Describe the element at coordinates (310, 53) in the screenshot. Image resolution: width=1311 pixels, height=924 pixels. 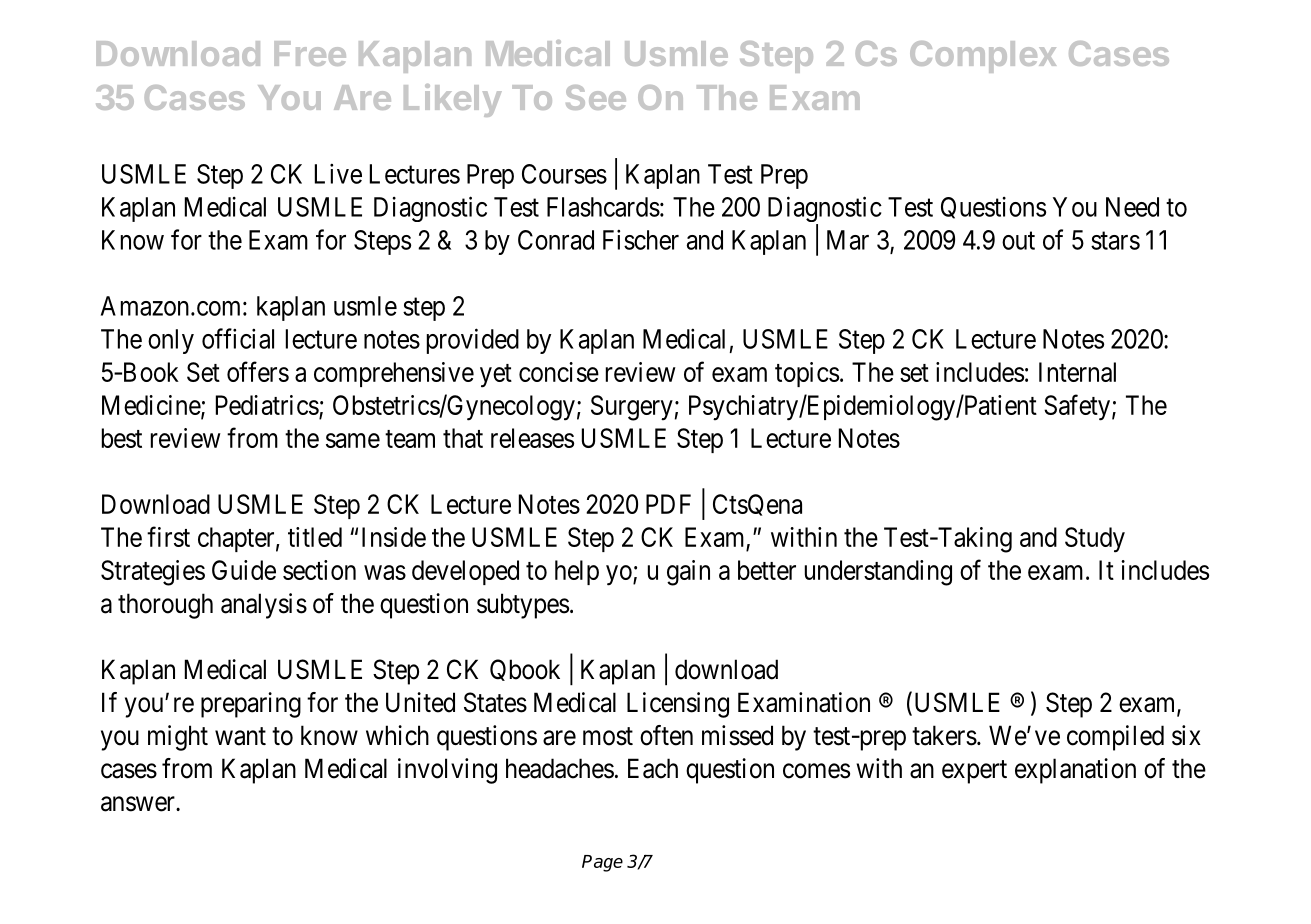
I see `Free` at that location.
